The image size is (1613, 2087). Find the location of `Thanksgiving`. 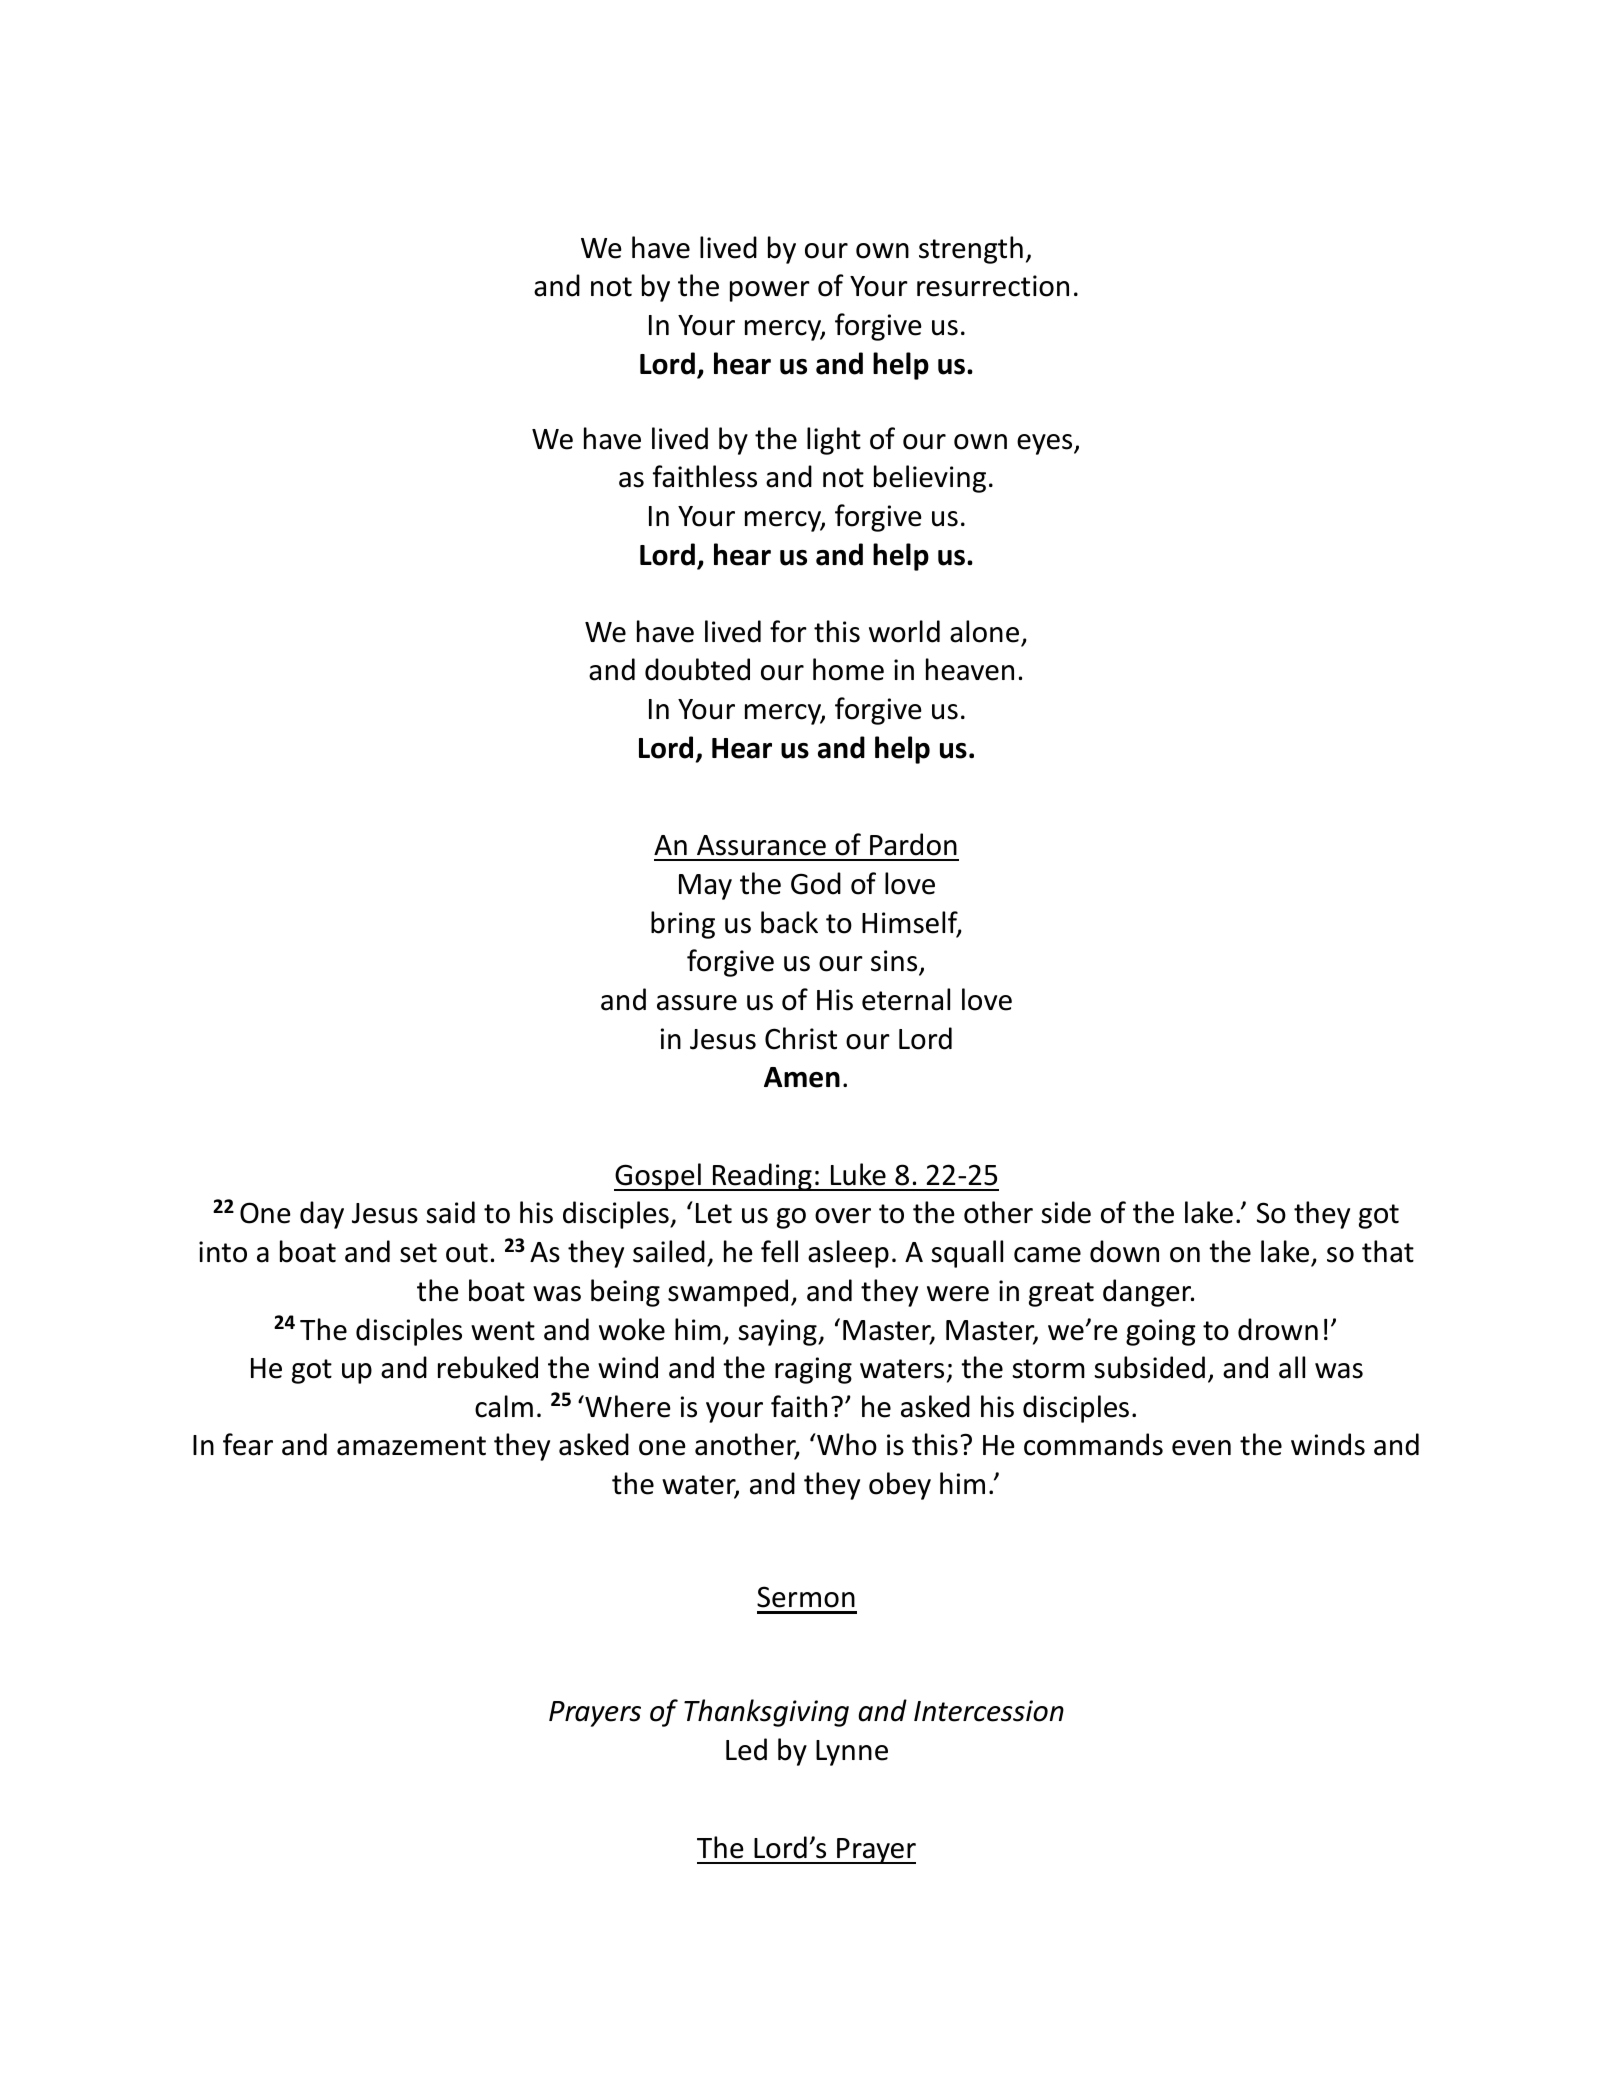

Thanksgiving is located at coordinates (766, 1713).
